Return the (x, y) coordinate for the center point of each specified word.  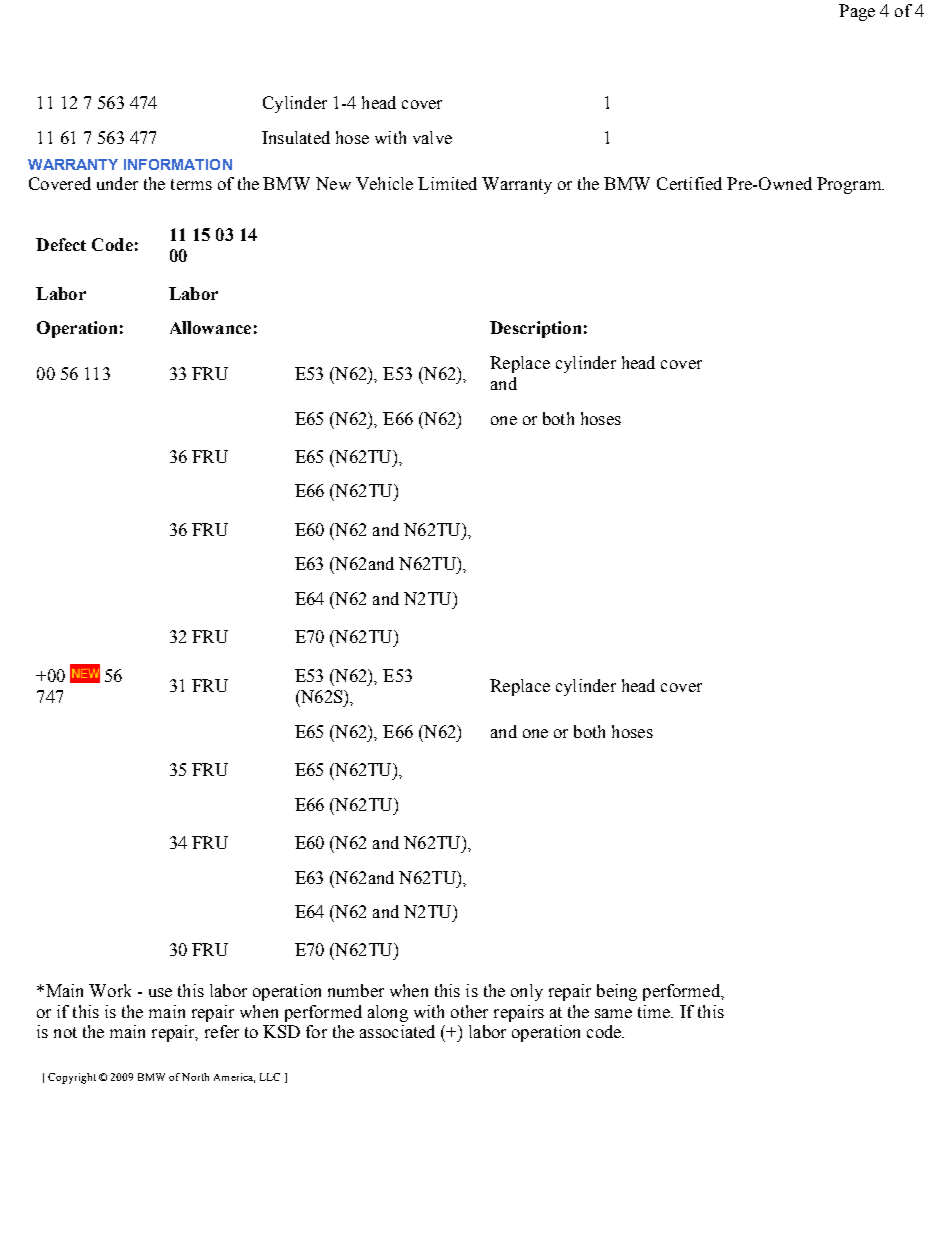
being (617, 992)
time (655, 1011)
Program (850, 185)
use (160, 992)
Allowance (210, 327)
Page (857, 12)
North (195, 1077)
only (527, 992)
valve (432, 137)
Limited (447, 183)
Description (535, 329)
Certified (689, 183)
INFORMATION (178, 164)
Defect (61, 244)
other (469, 1011)
